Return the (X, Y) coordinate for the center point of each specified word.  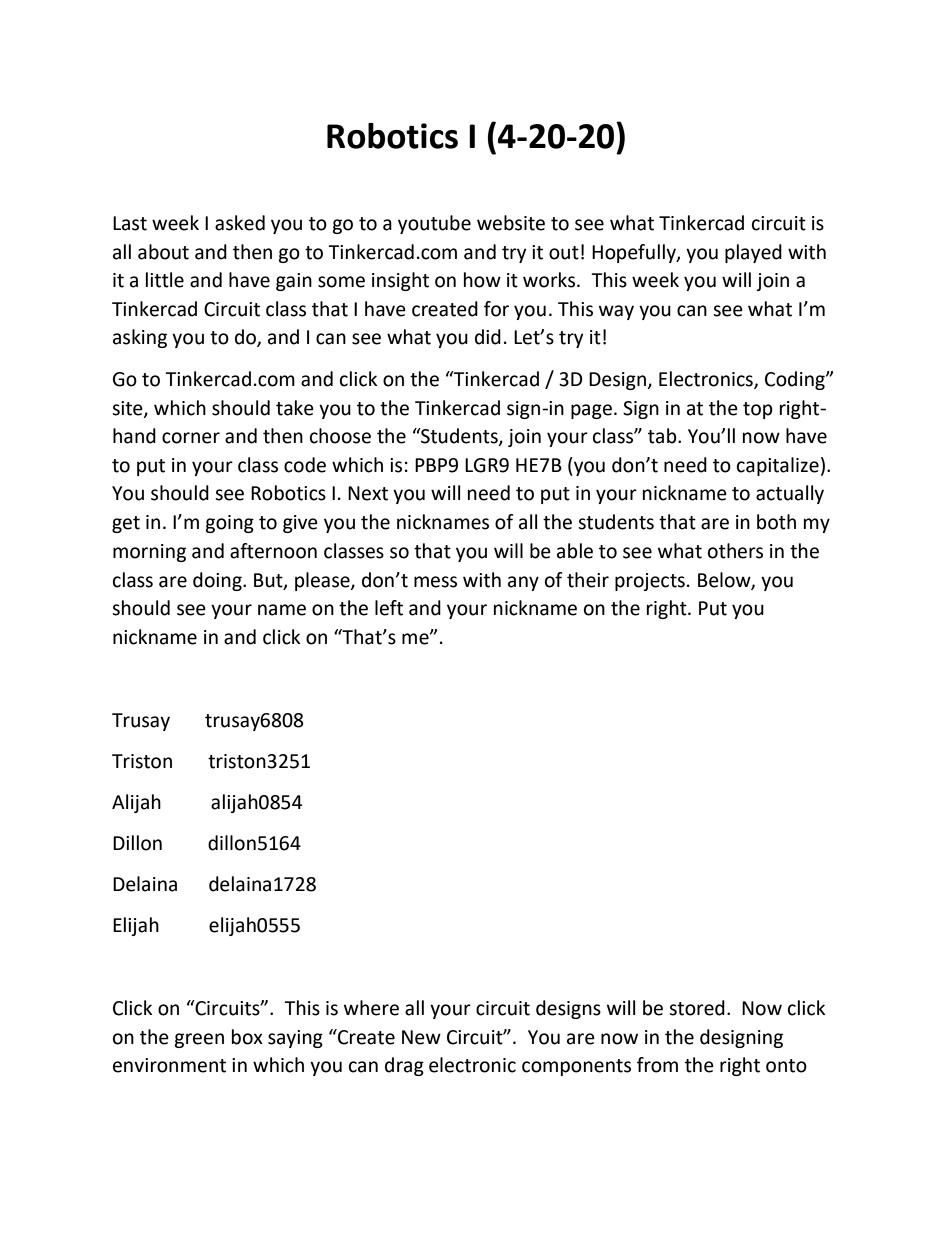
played (753, 253)
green (199, 1040)
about (163, 252)
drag (404, 1066)
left (389, 608)
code (305, 465)
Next (368, 493)
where (371, 1008)
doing (218, 581)
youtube (434, 224)
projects (650, 582)
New (421, 1037)
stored (697, 1008)
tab (663, 436)
